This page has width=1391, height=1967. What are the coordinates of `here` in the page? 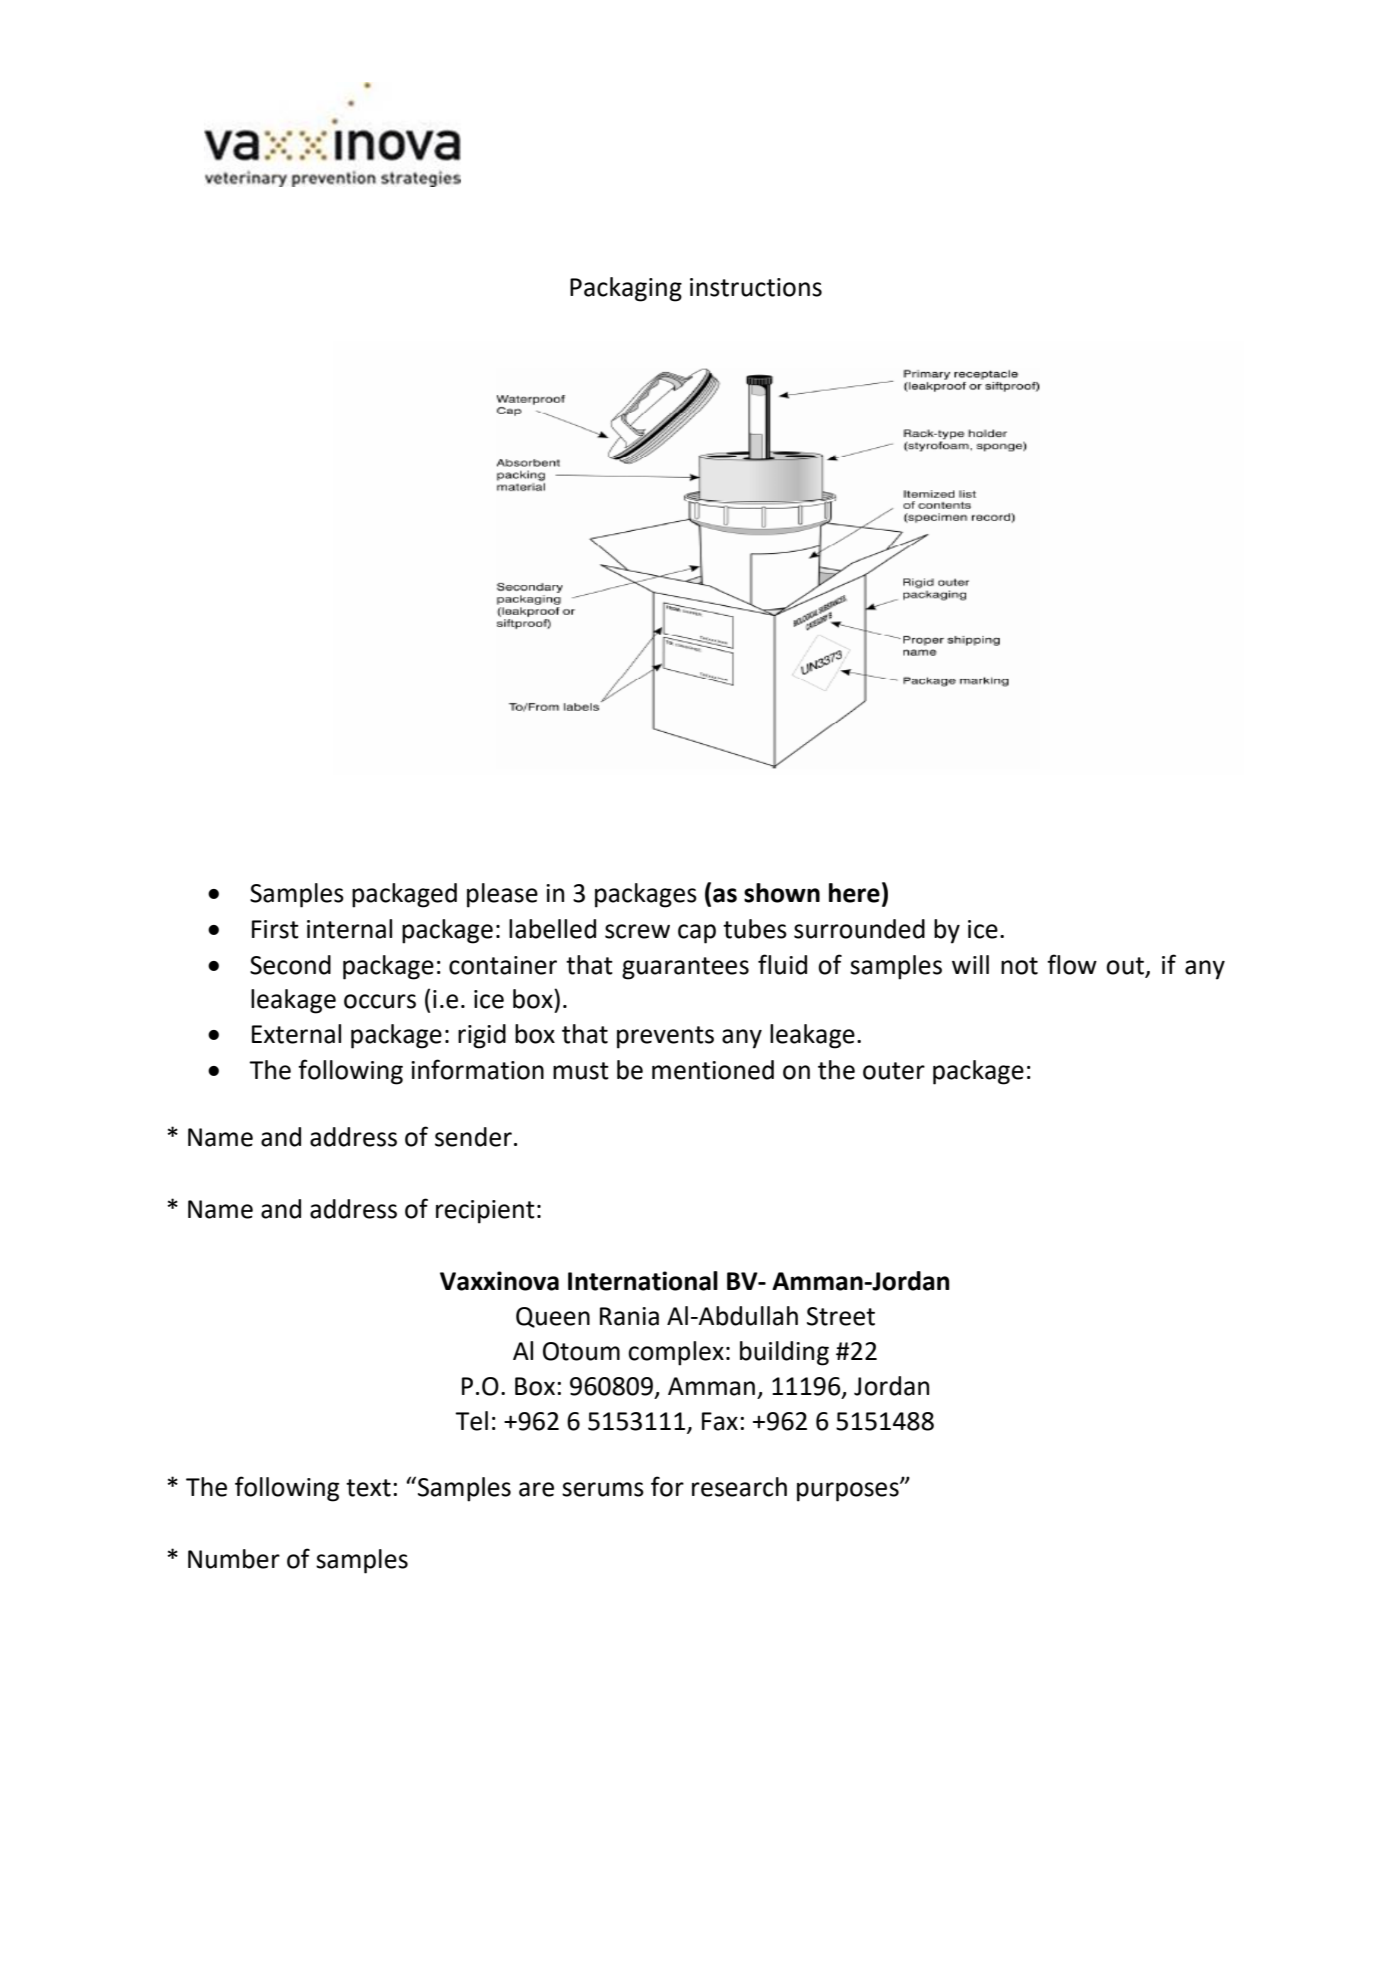 It's located at (854, 893).
